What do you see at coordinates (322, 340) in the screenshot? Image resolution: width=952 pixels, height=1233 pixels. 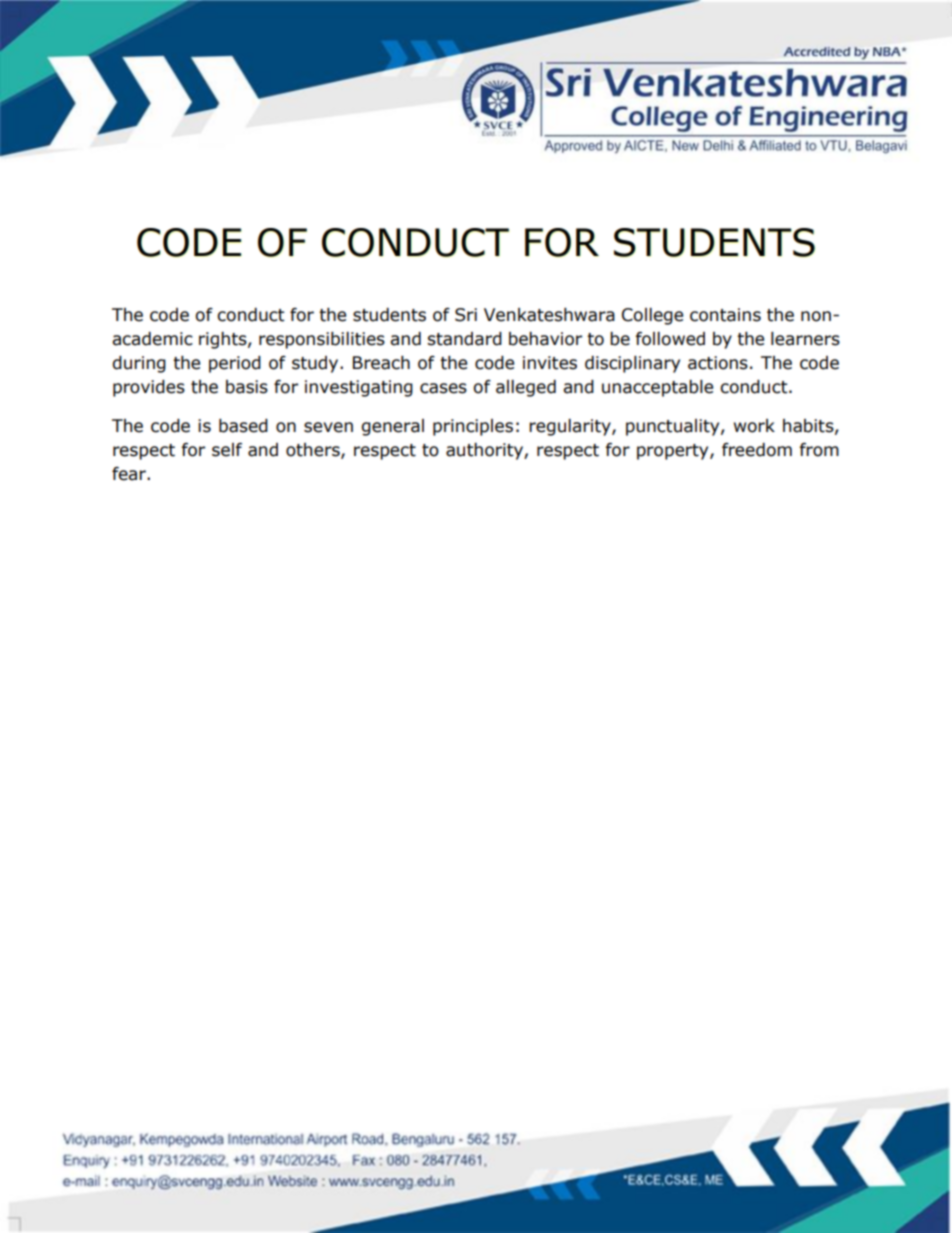 I see `responsibilities` at bounding box center [322, 340].
